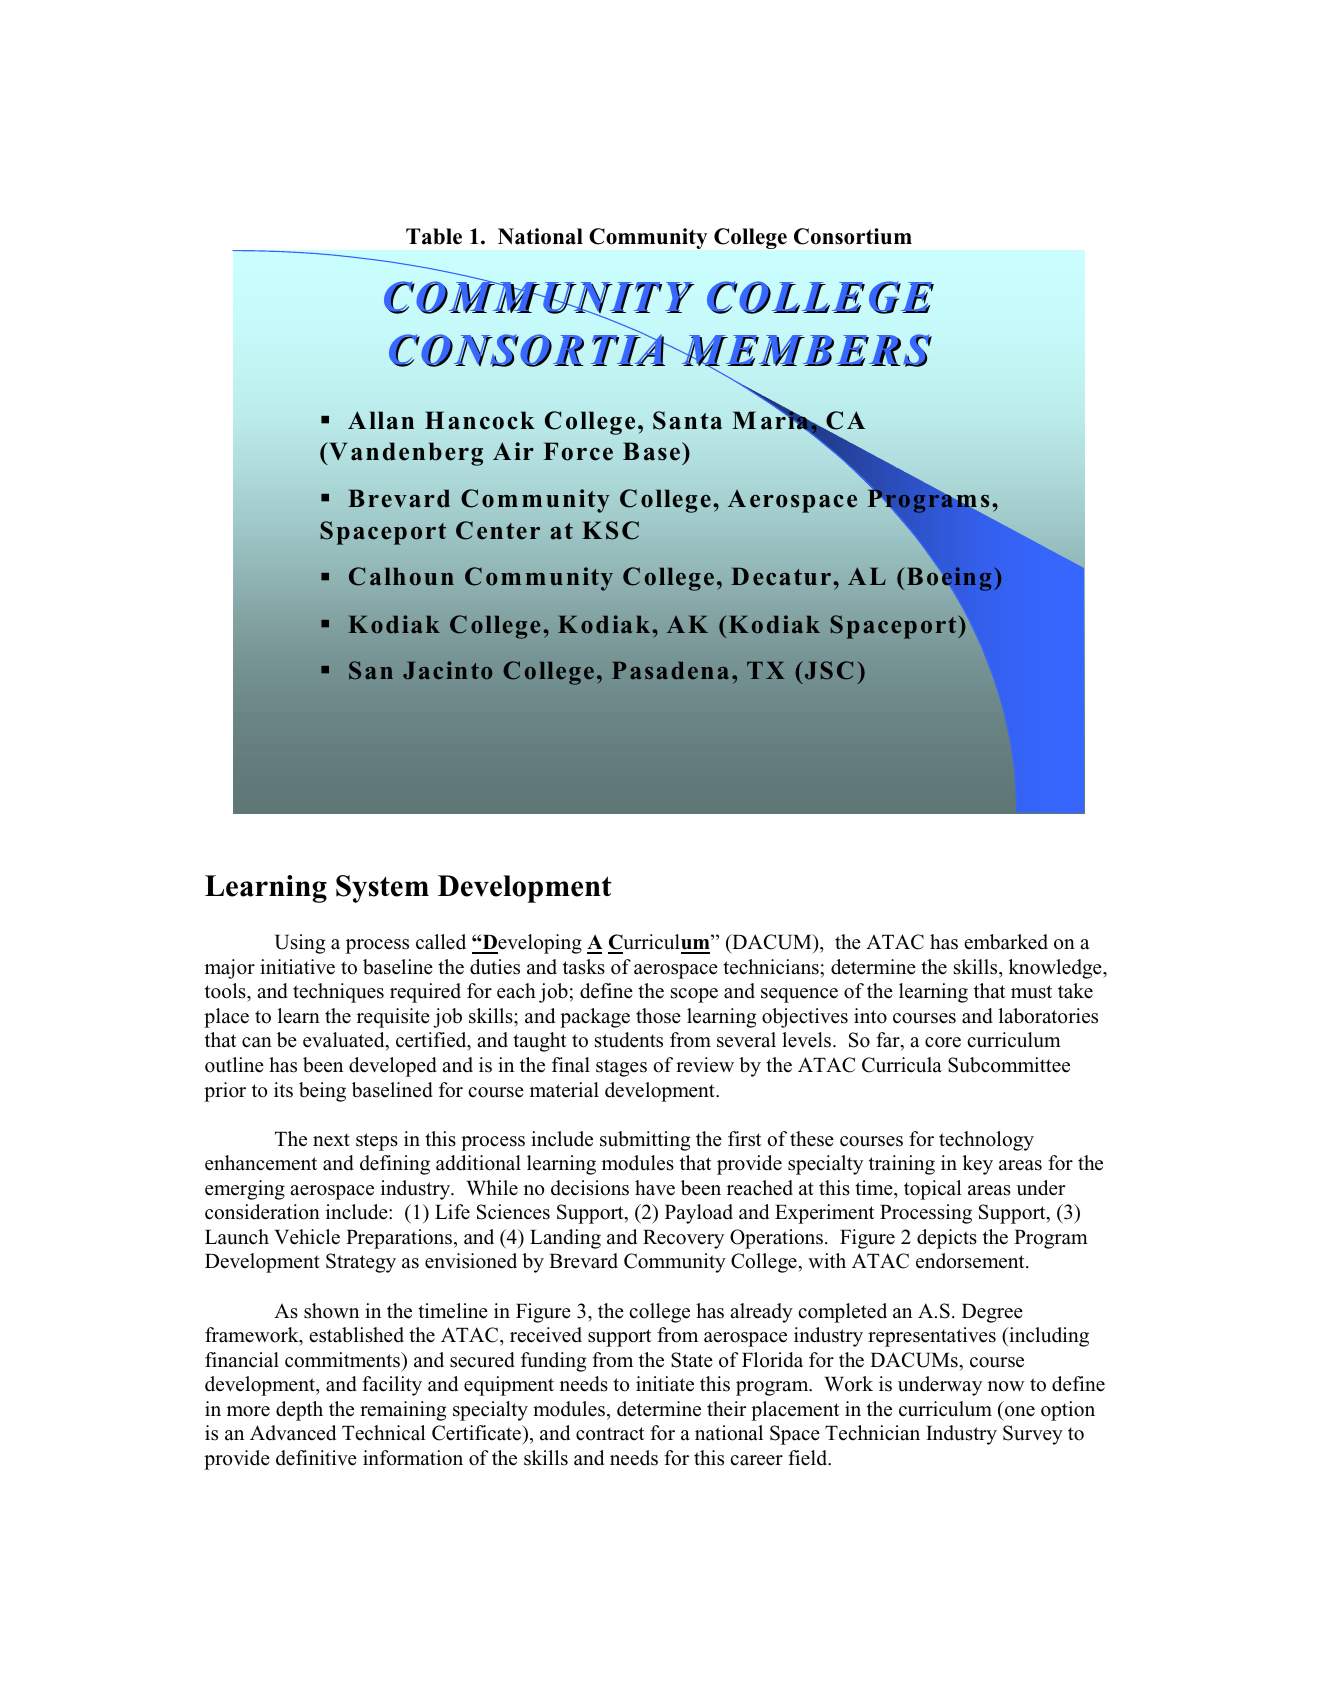 This page has width=1318, height=1706. What do you see at coordinates (827, 670) in the page?
I see `JSC` at bounding box center [827, 670].
